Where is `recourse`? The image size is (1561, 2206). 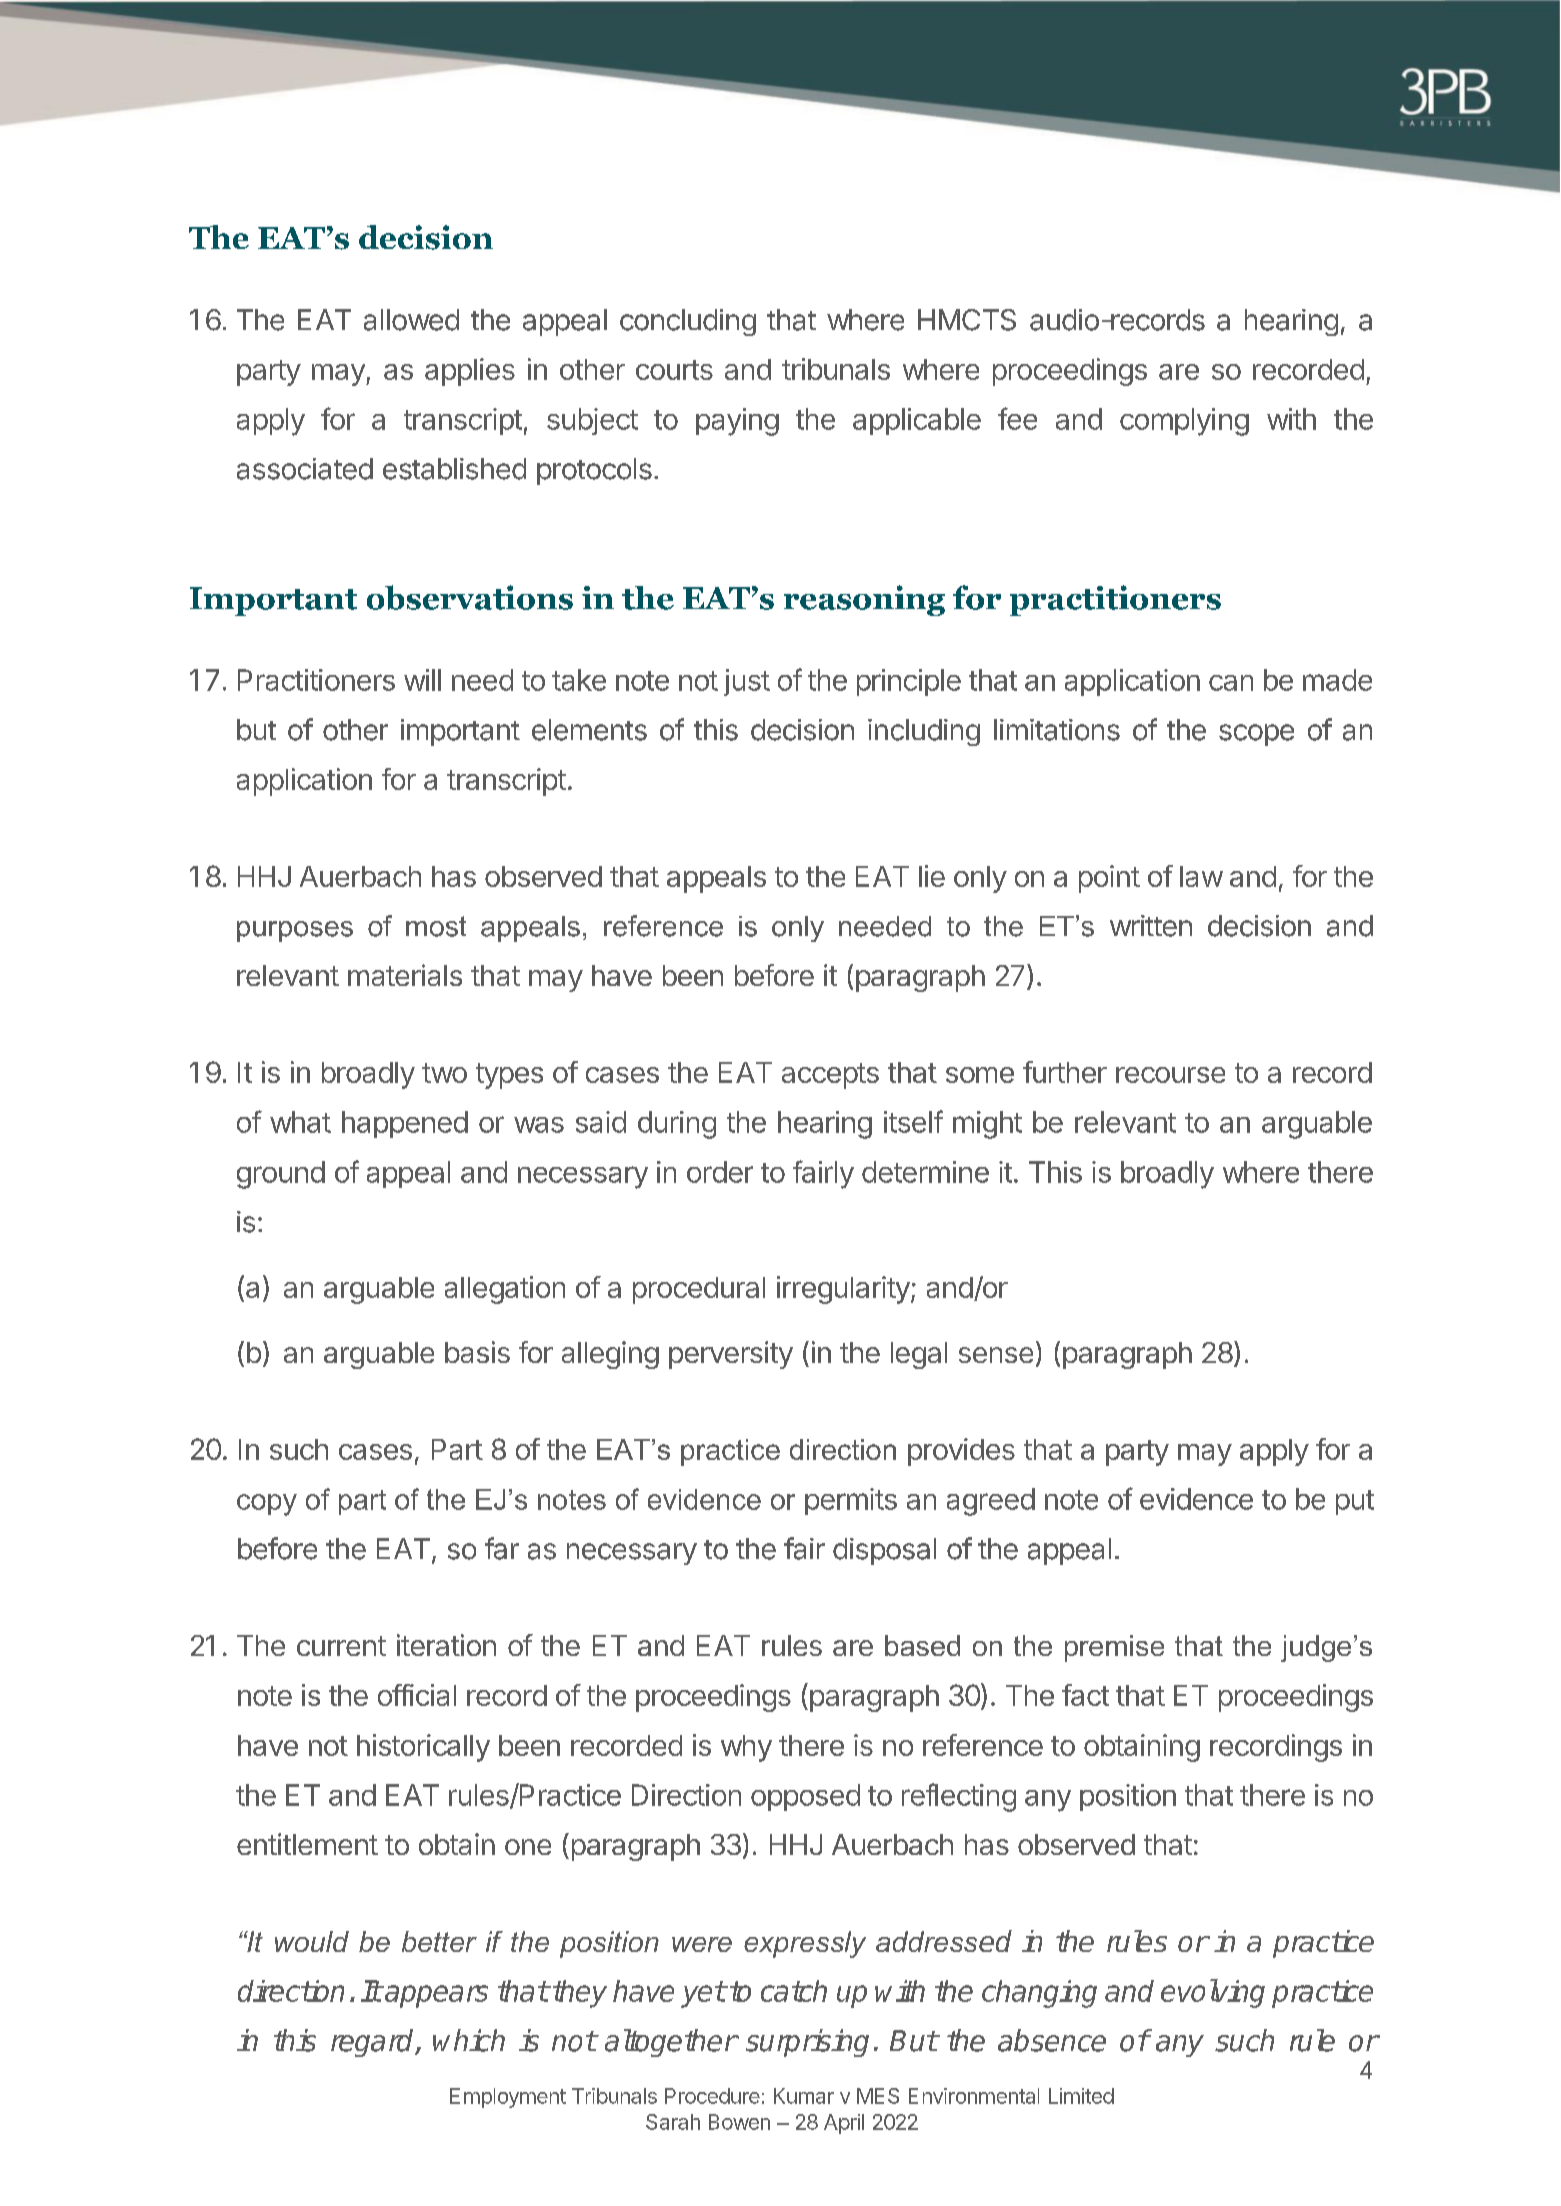
recourse is located at coordinates (1170, 1075).
